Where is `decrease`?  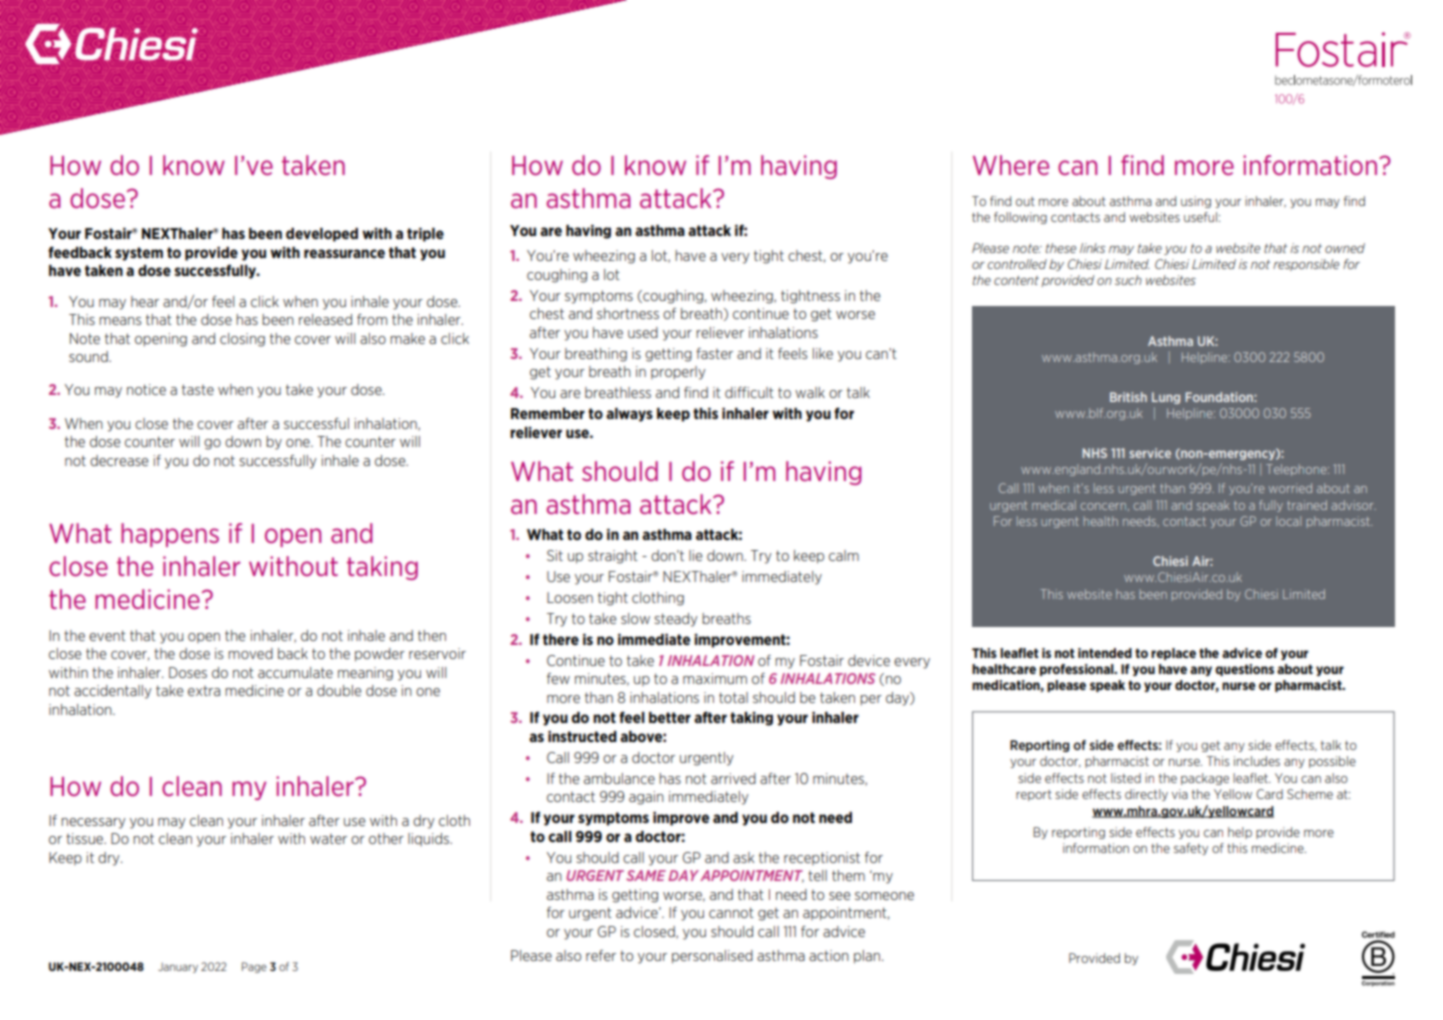
decrease is located at coordinates (119, 460).
